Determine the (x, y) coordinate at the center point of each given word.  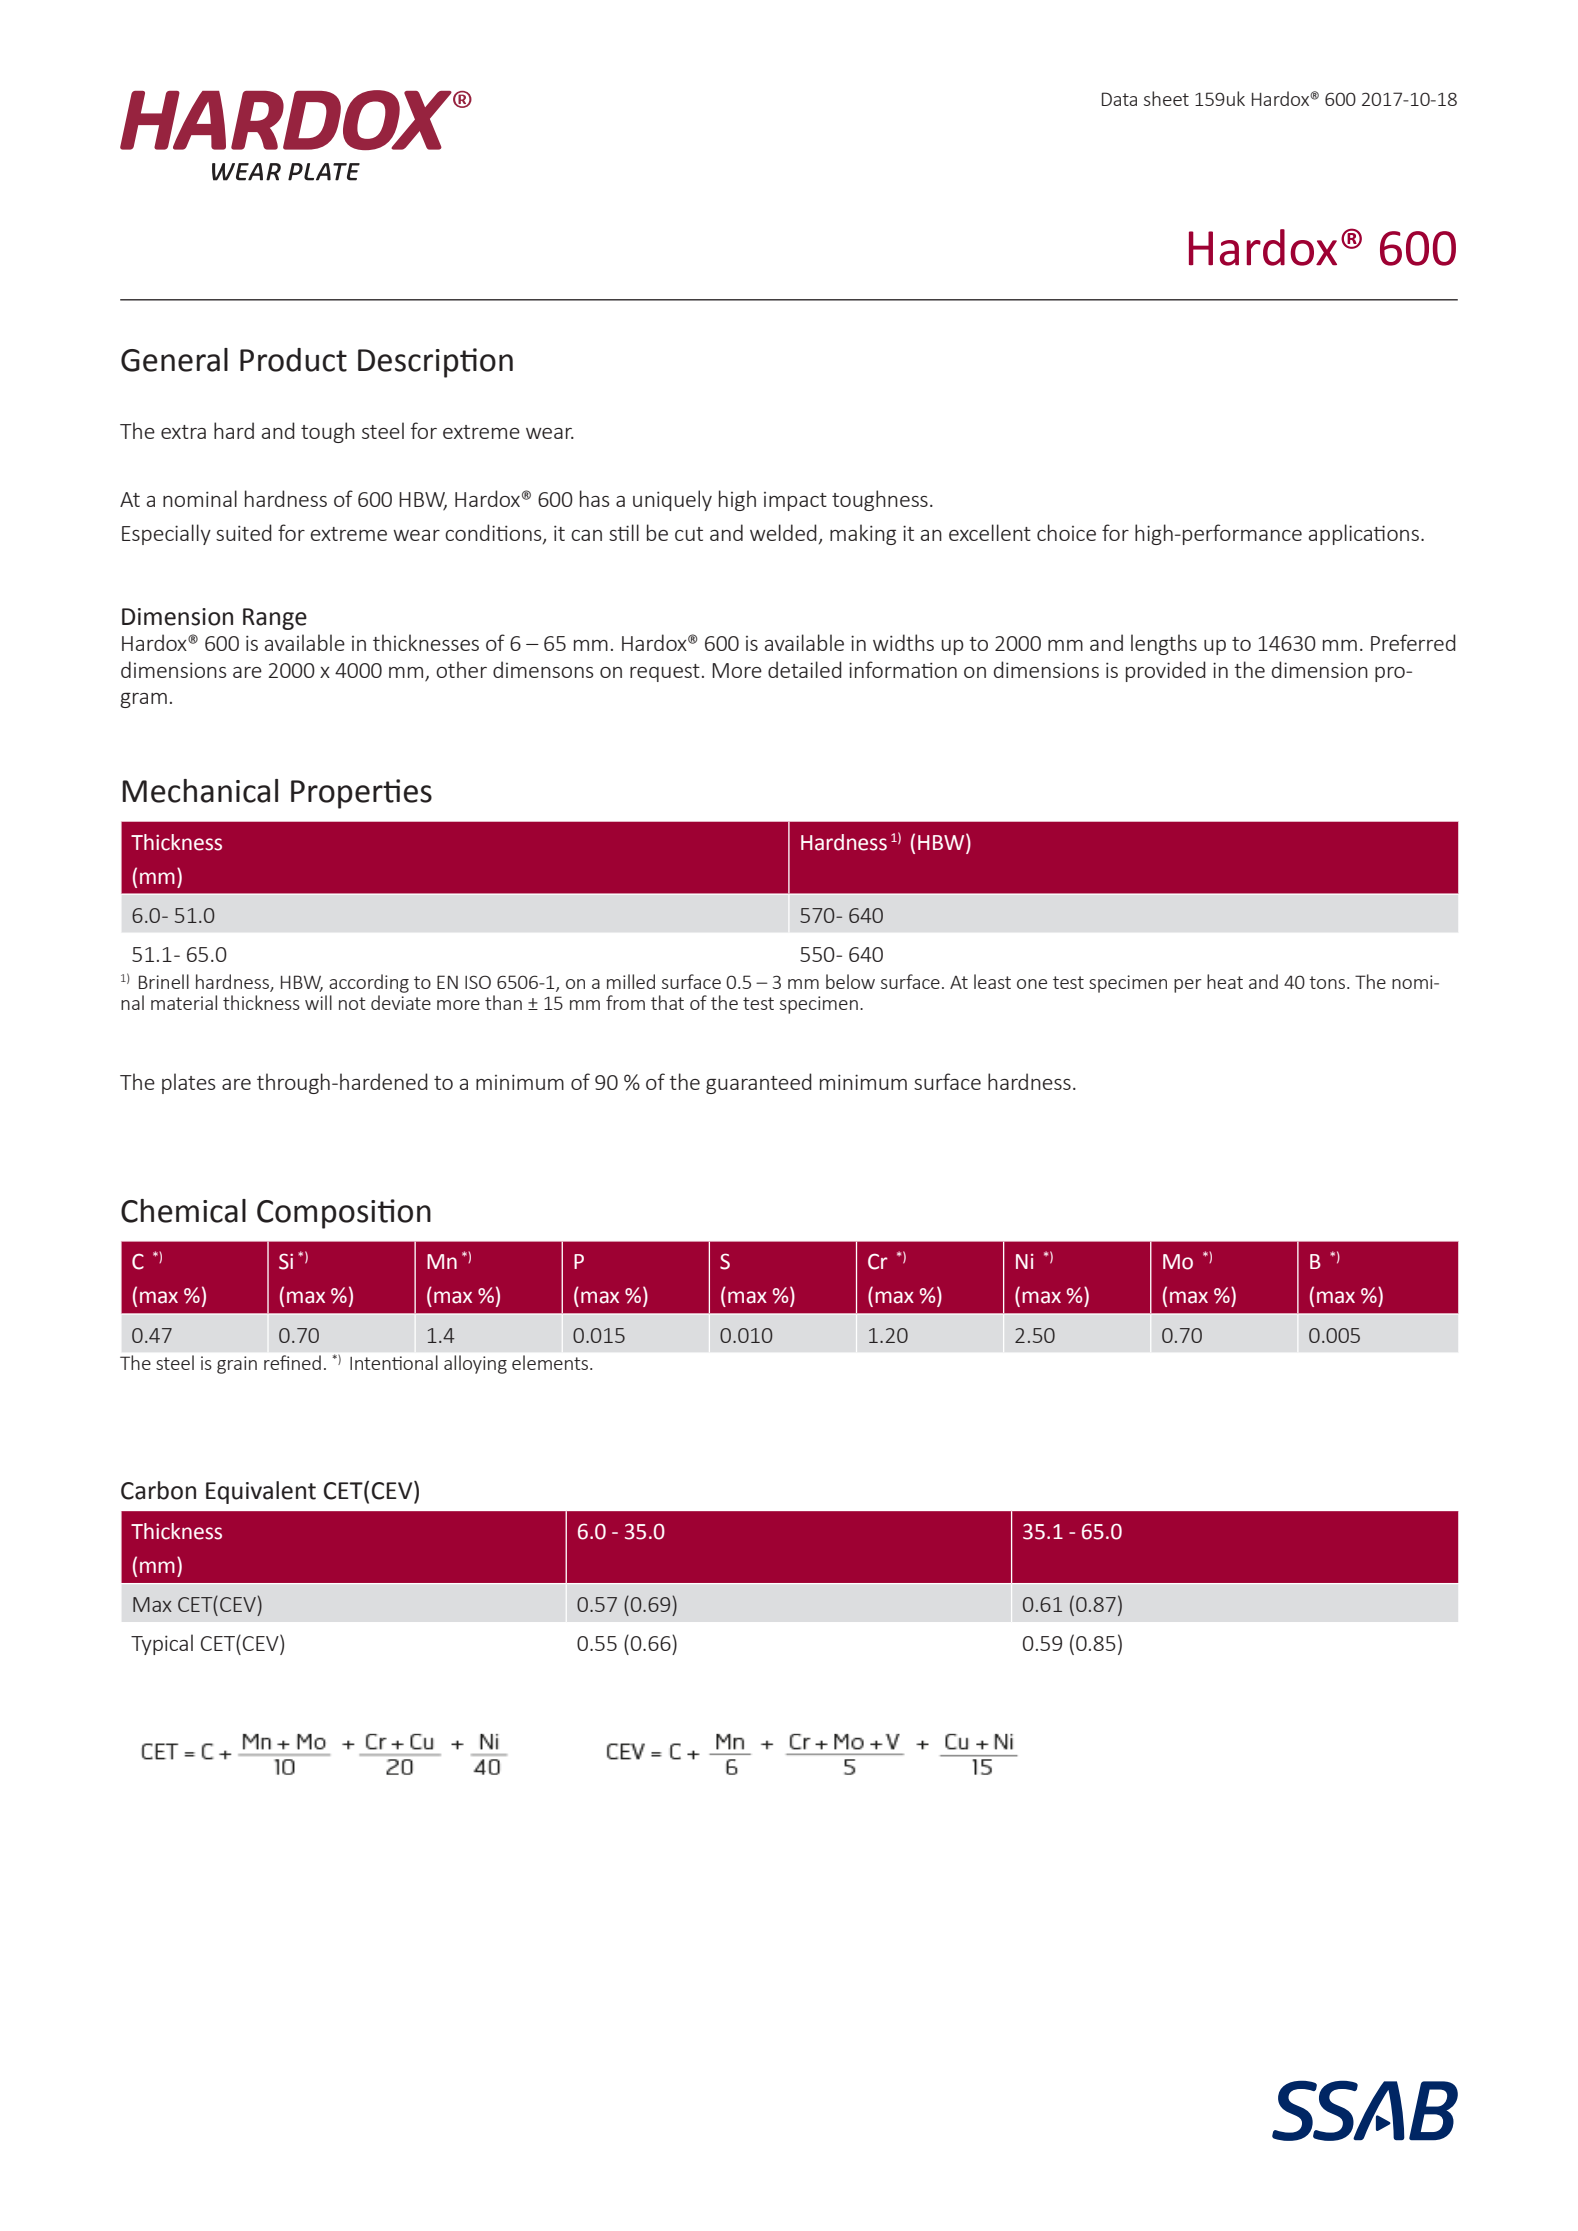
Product (293, 360)
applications (1364, 534)
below (850, 981)
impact (795, 501)
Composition (344, 1214)
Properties (361, 794)
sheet (1166, 98)
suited (244, 532)
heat (1225, 981)
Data (1119, 99)
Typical (162, 1644)
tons (1328, 982)
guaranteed (759, 1083)
